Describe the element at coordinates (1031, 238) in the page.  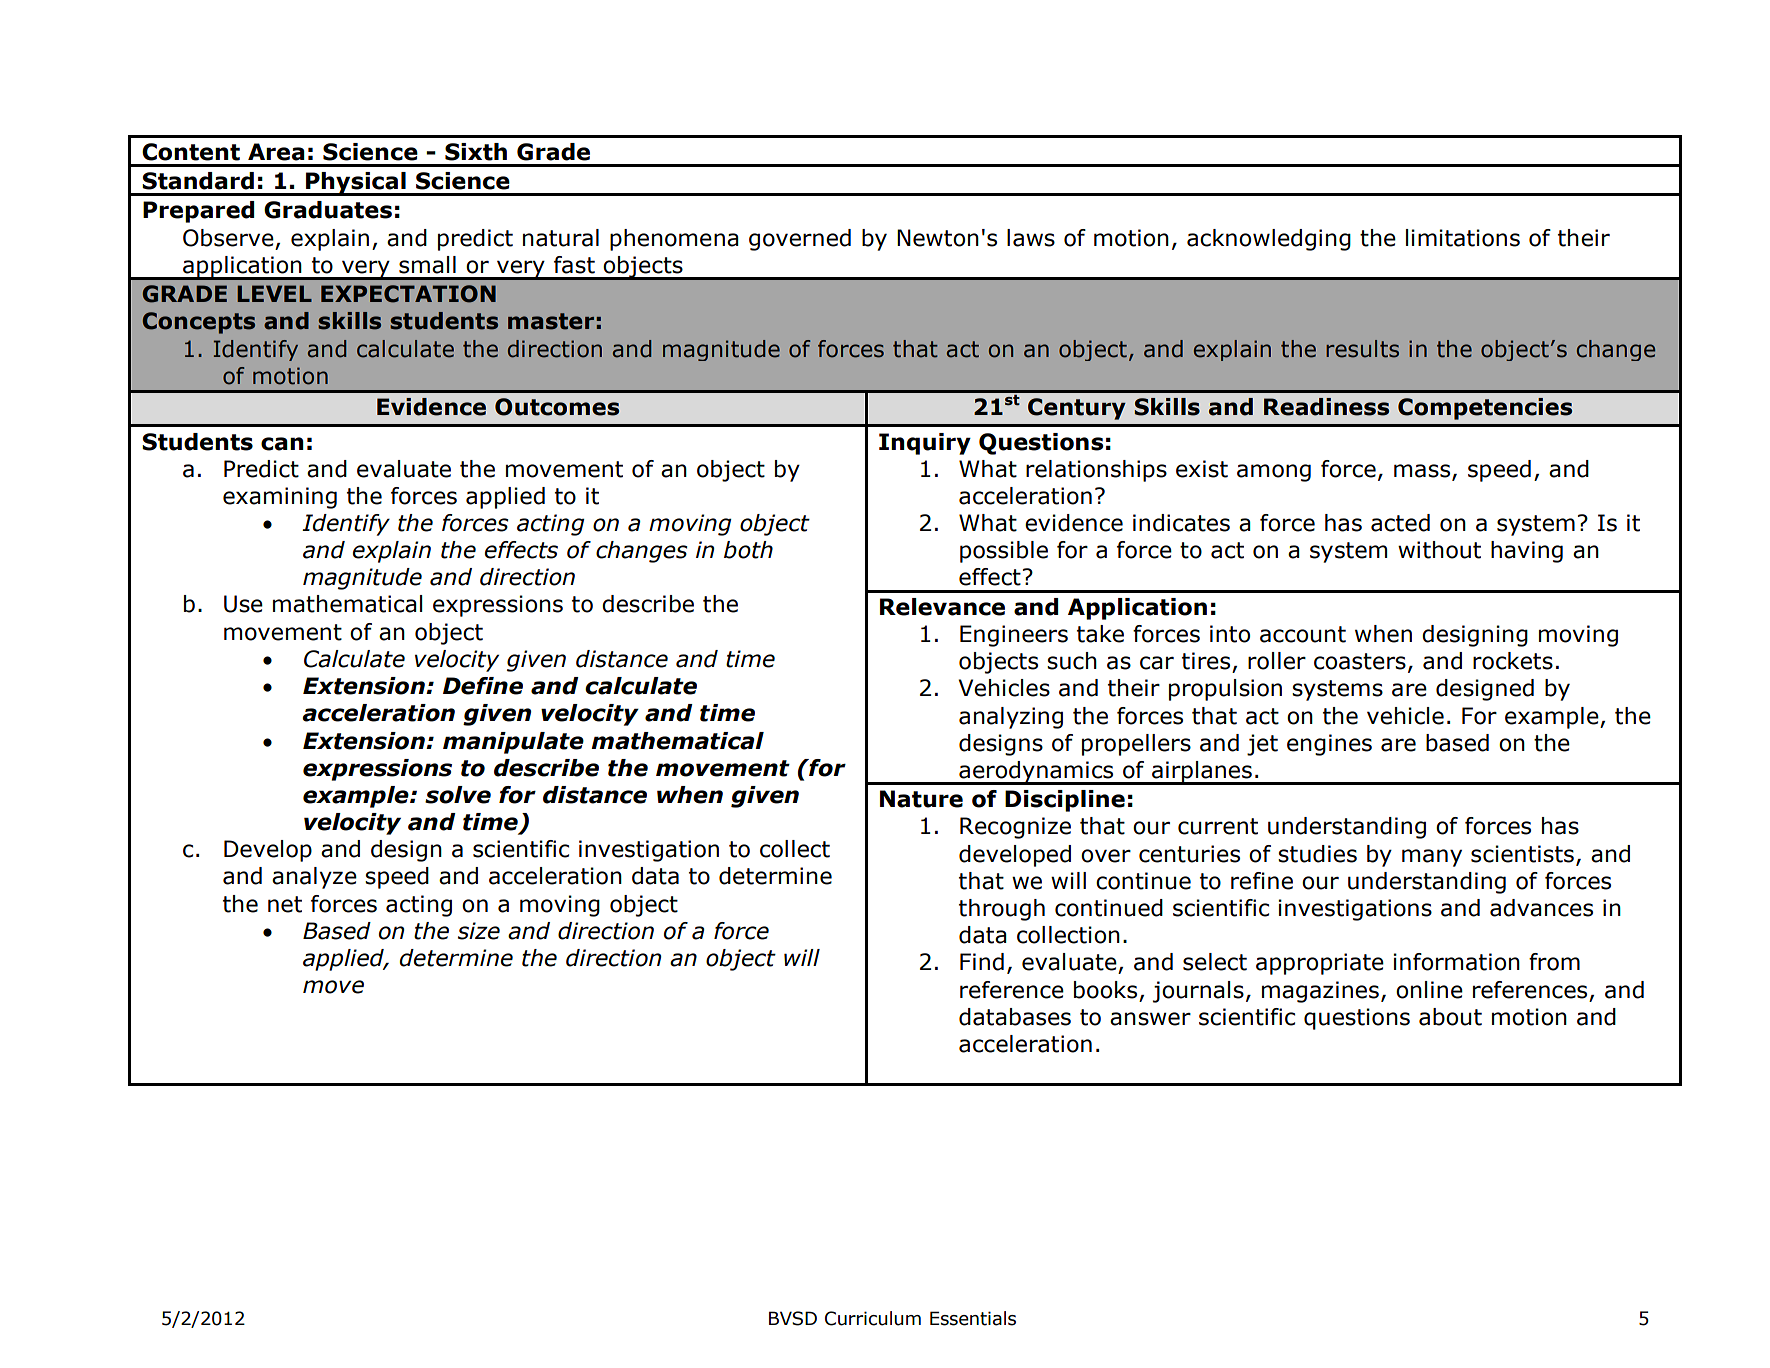
I see `laws` at that location.
